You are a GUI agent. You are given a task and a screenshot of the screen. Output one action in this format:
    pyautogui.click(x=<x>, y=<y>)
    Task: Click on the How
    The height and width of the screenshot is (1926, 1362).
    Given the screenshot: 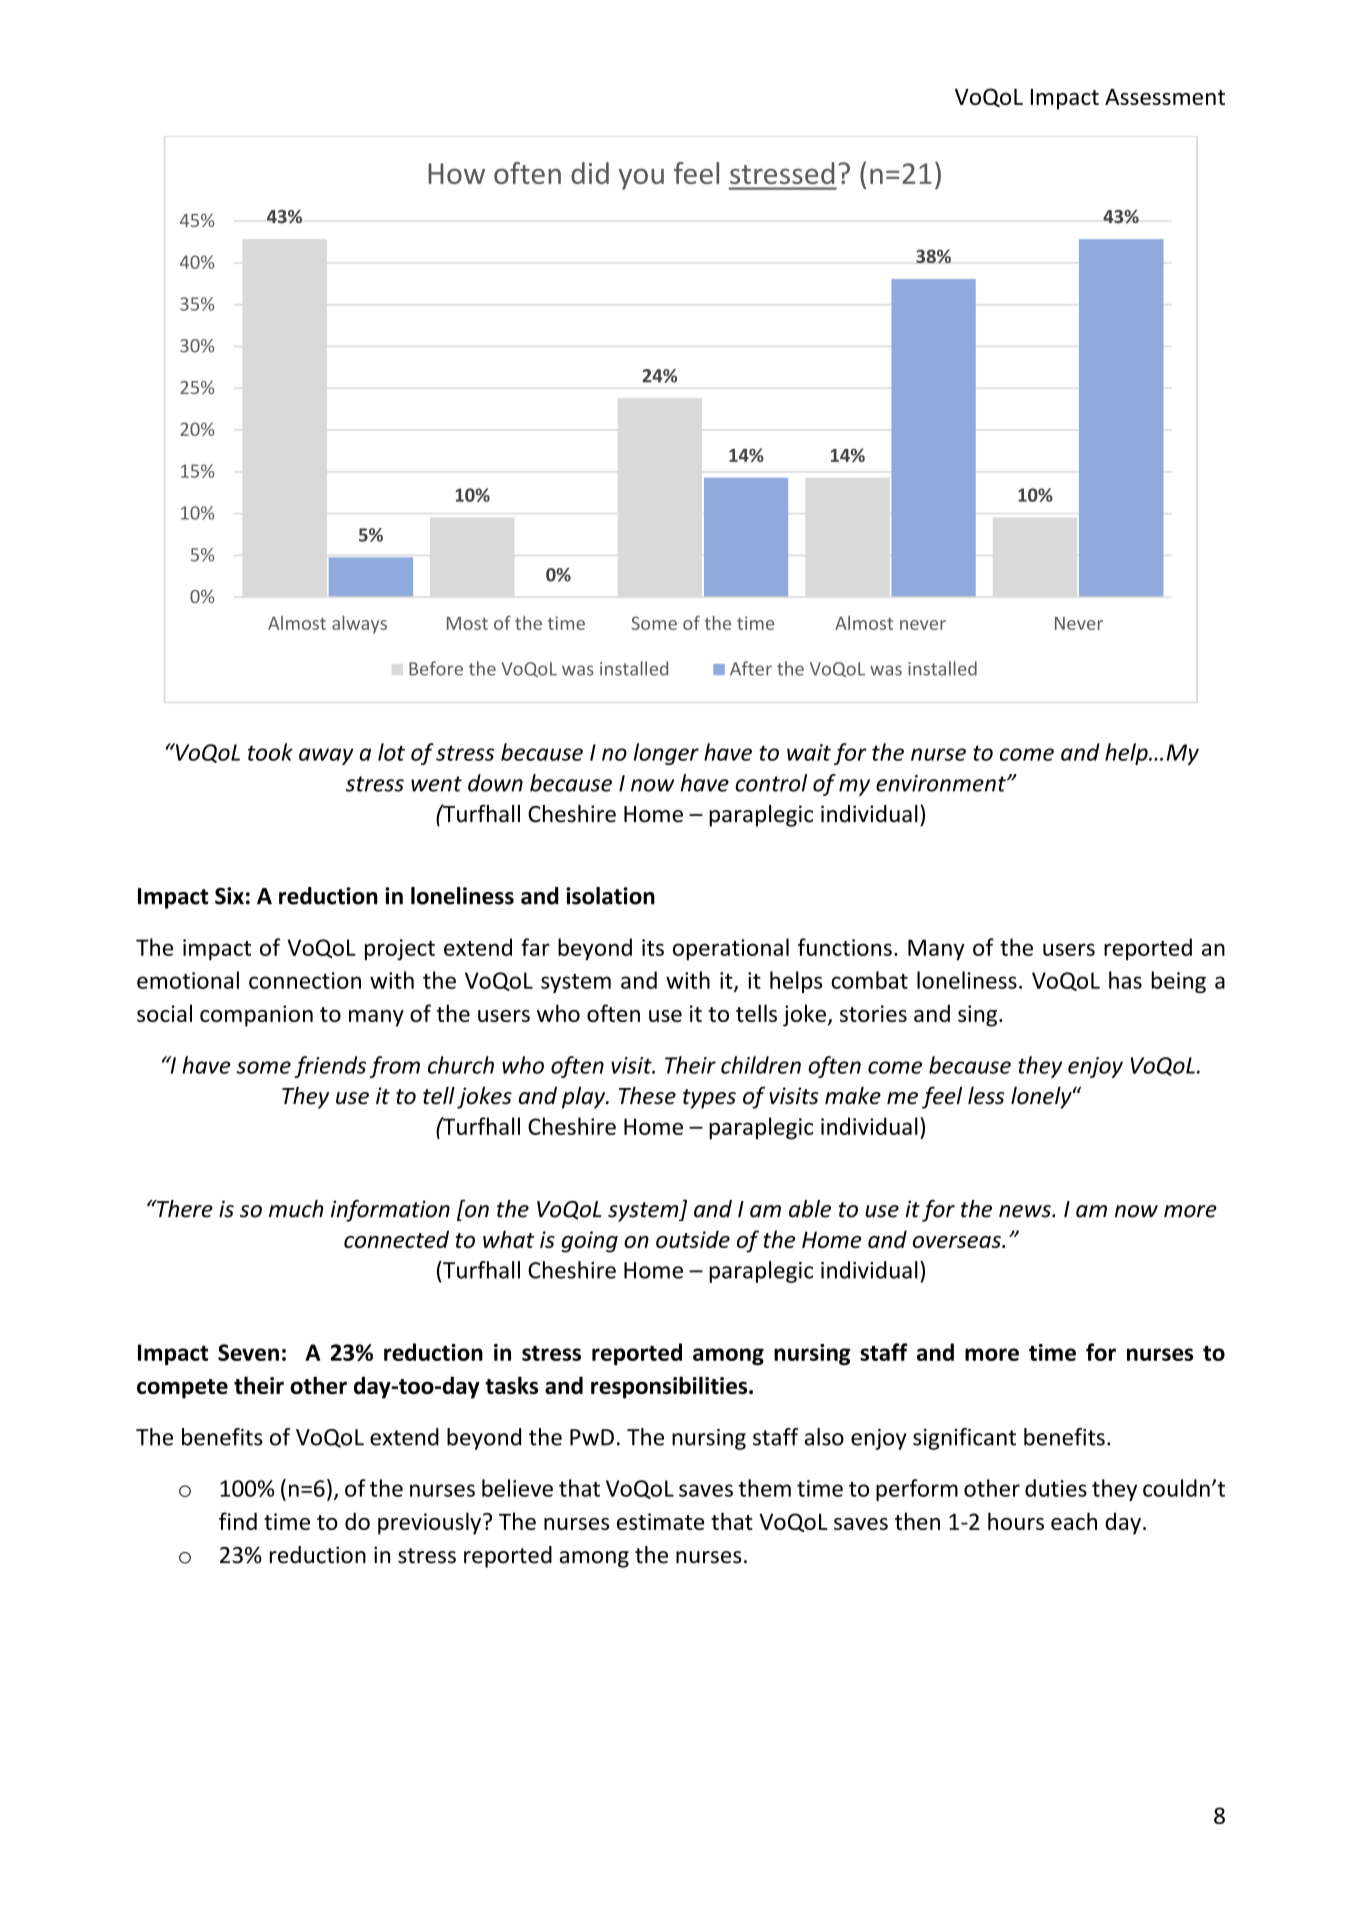 What is the action you would take?
    pyautogui.click(x=456, y=173)
